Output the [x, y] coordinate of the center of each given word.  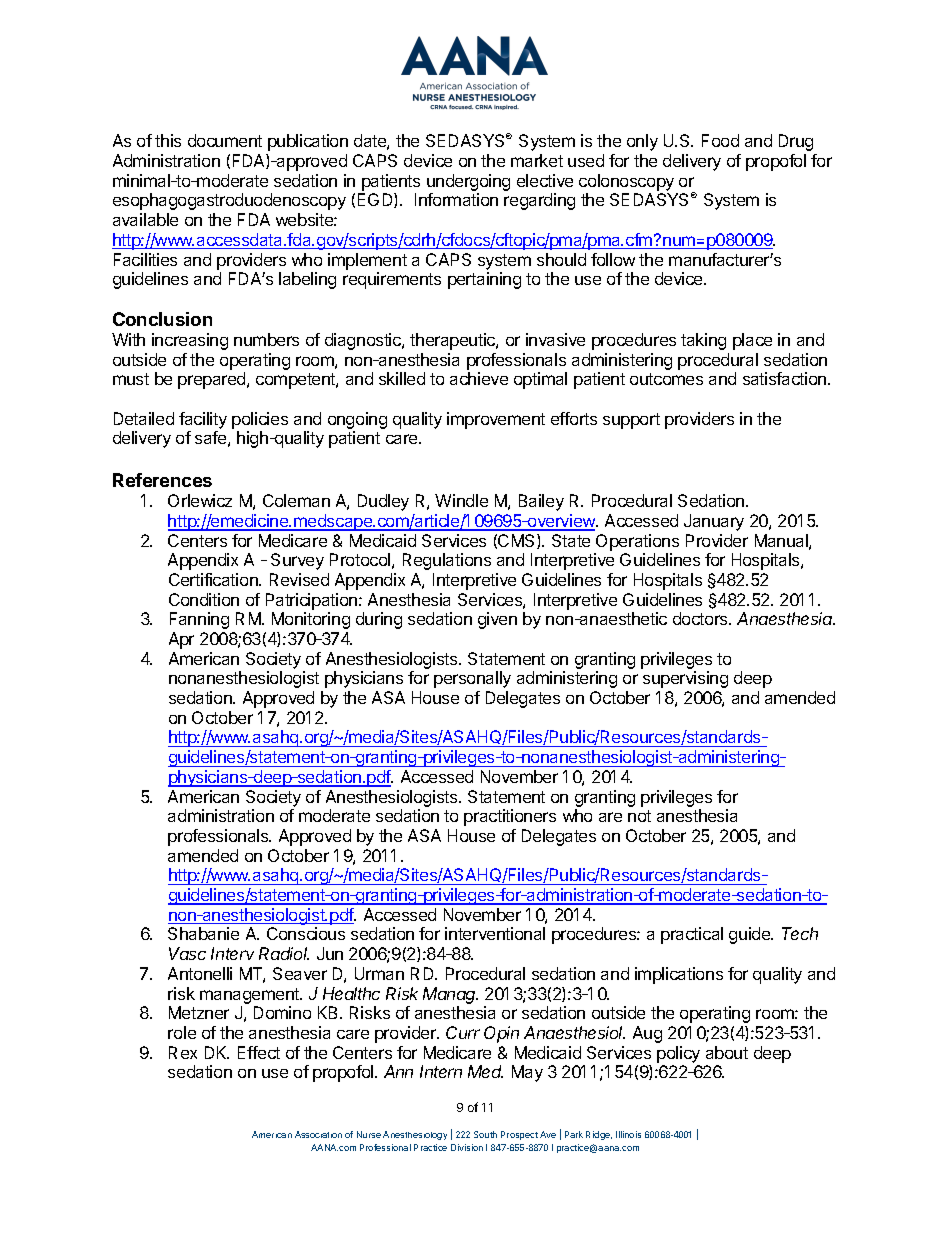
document [225, 140]
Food [720, 140]
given [497, 620]
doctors [701, 618]
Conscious [306, 933]
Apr [181, 640]
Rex [183, 1052]
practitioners [510, 817]
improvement [496, 420]
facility [203, 420]
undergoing [468, 182]
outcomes [666, 379]
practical [692, 935]
